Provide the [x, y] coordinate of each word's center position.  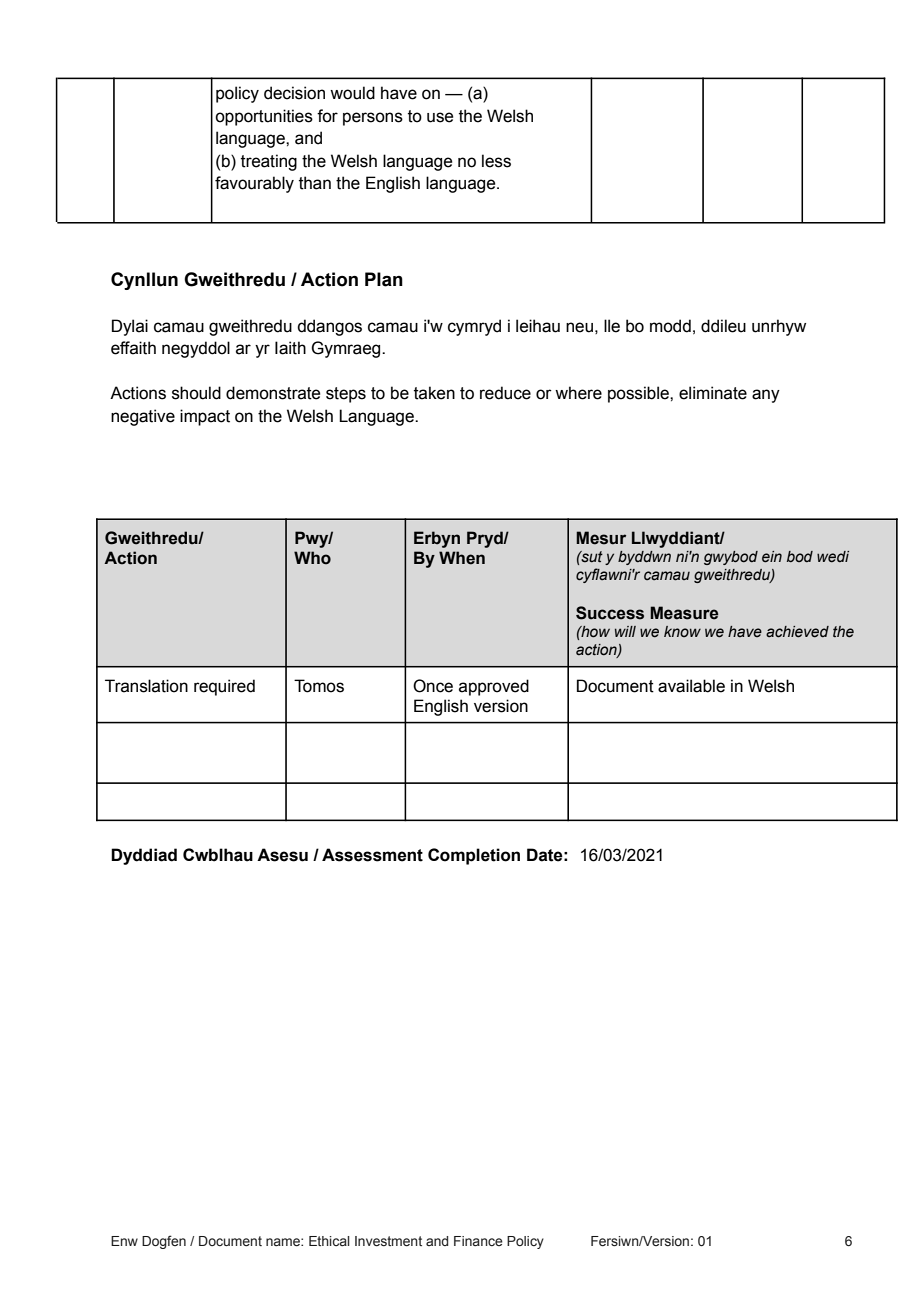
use [440, 117]
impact [205, 417]
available [691, 686]
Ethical [329, 1241]
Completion [474, 856]
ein [772, 557]
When [462, 558]
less [496, 161]
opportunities [264, 117]
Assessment [372, 855]
